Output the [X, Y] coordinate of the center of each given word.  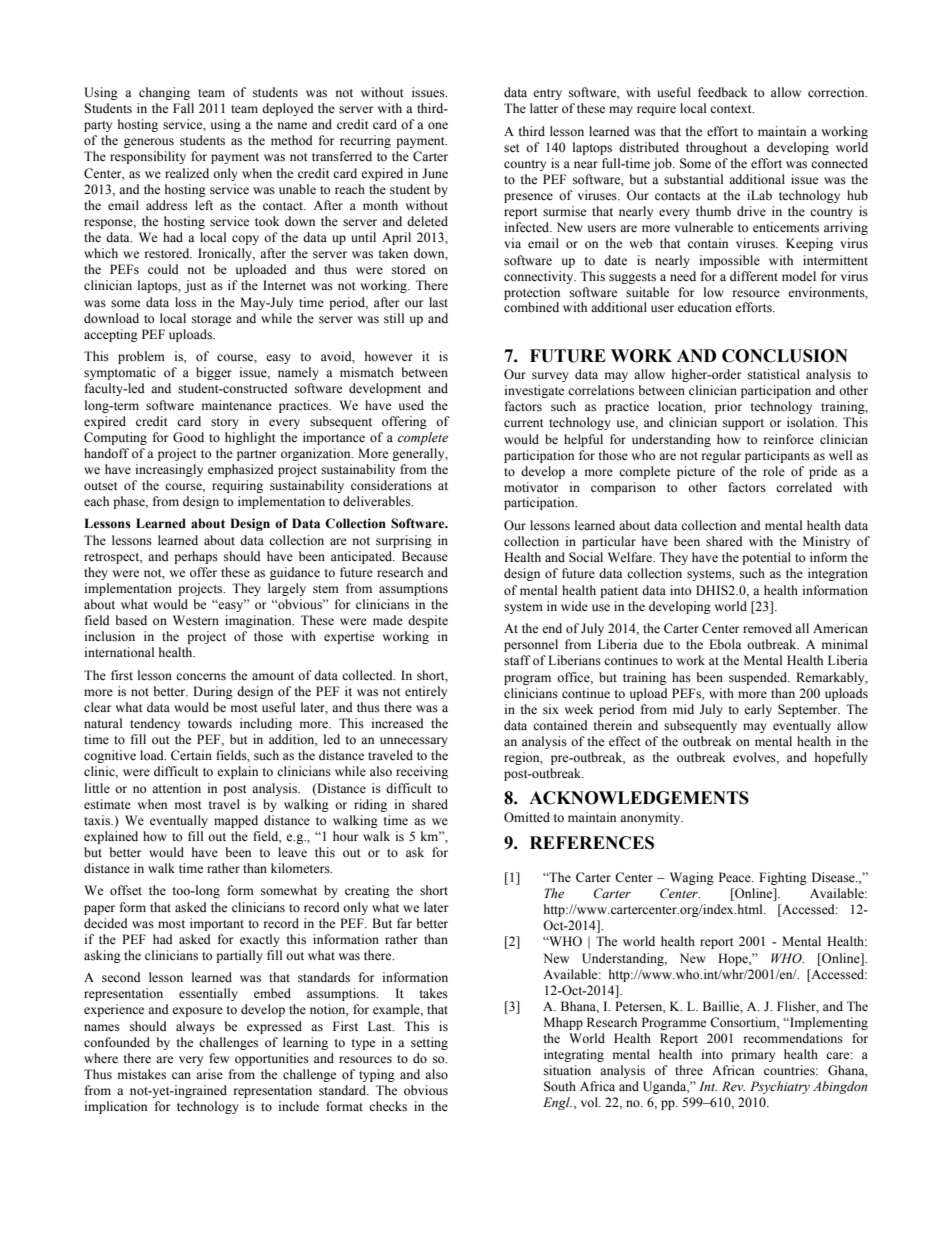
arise [209, 1074]
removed [767, 628]
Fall [183, 108]
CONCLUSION [785, 356]
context [732, 109]
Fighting [783, 878]
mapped [236, 821]
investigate [534, 391]
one [438, 126]
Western [196, 620]
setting [429, 1043]
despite [428, 621]
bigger [214, 373]
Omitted [527, 817]
